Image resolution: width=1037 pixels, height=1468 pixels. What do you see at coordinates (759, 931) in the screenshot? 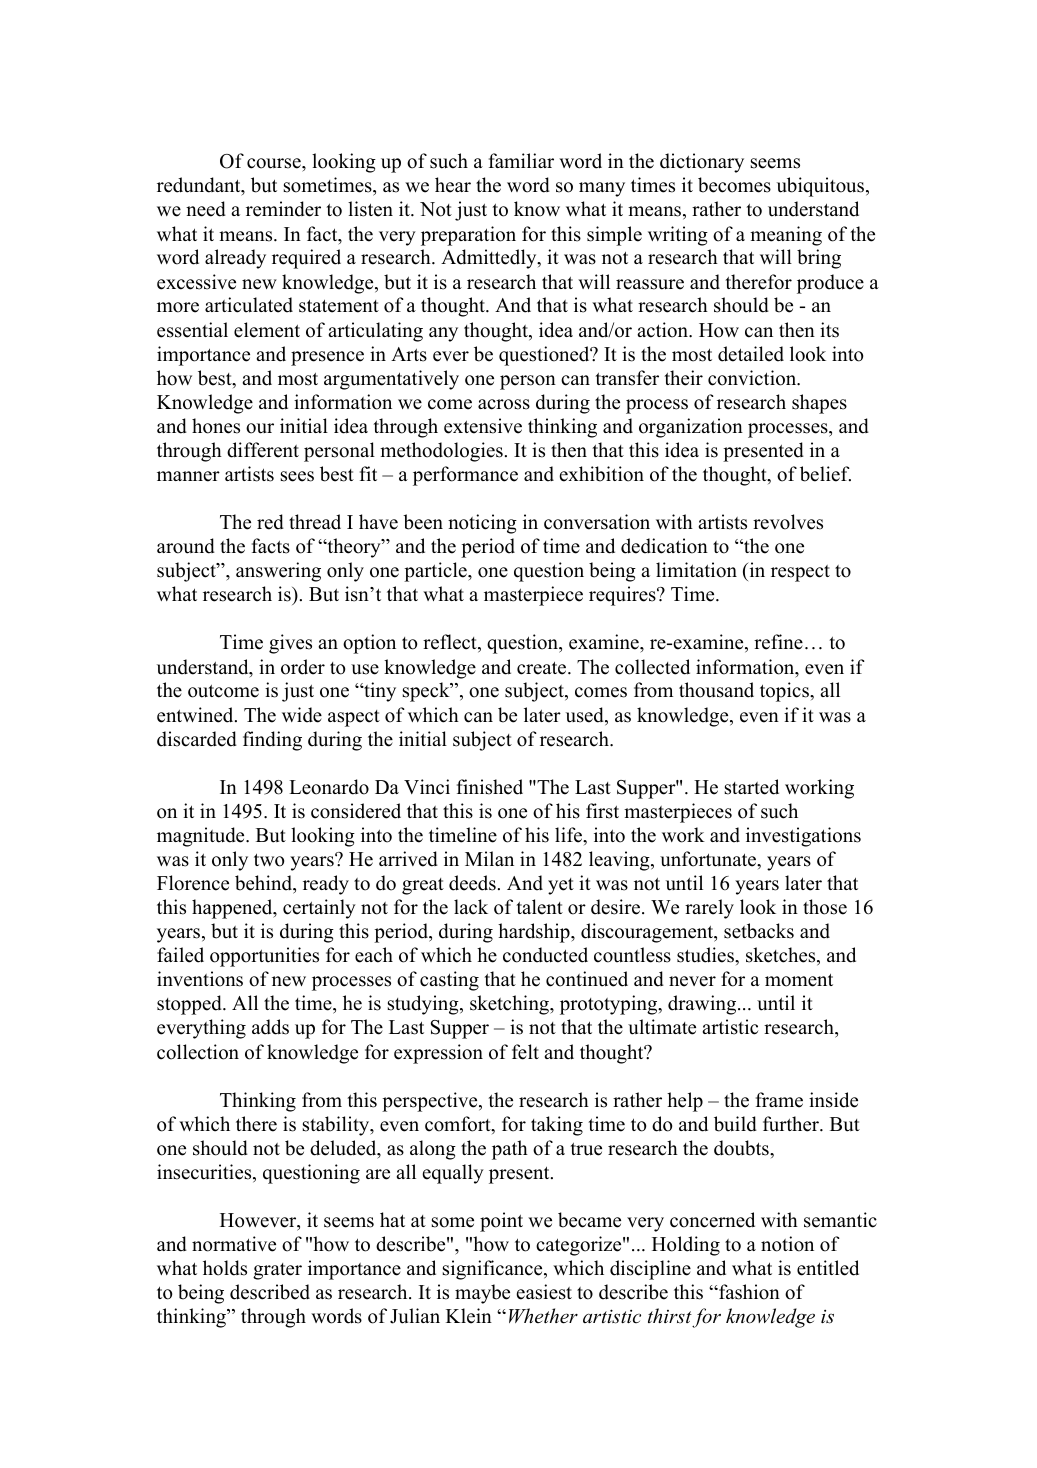
I see `setbacks` at bounding box center [759, 931].
